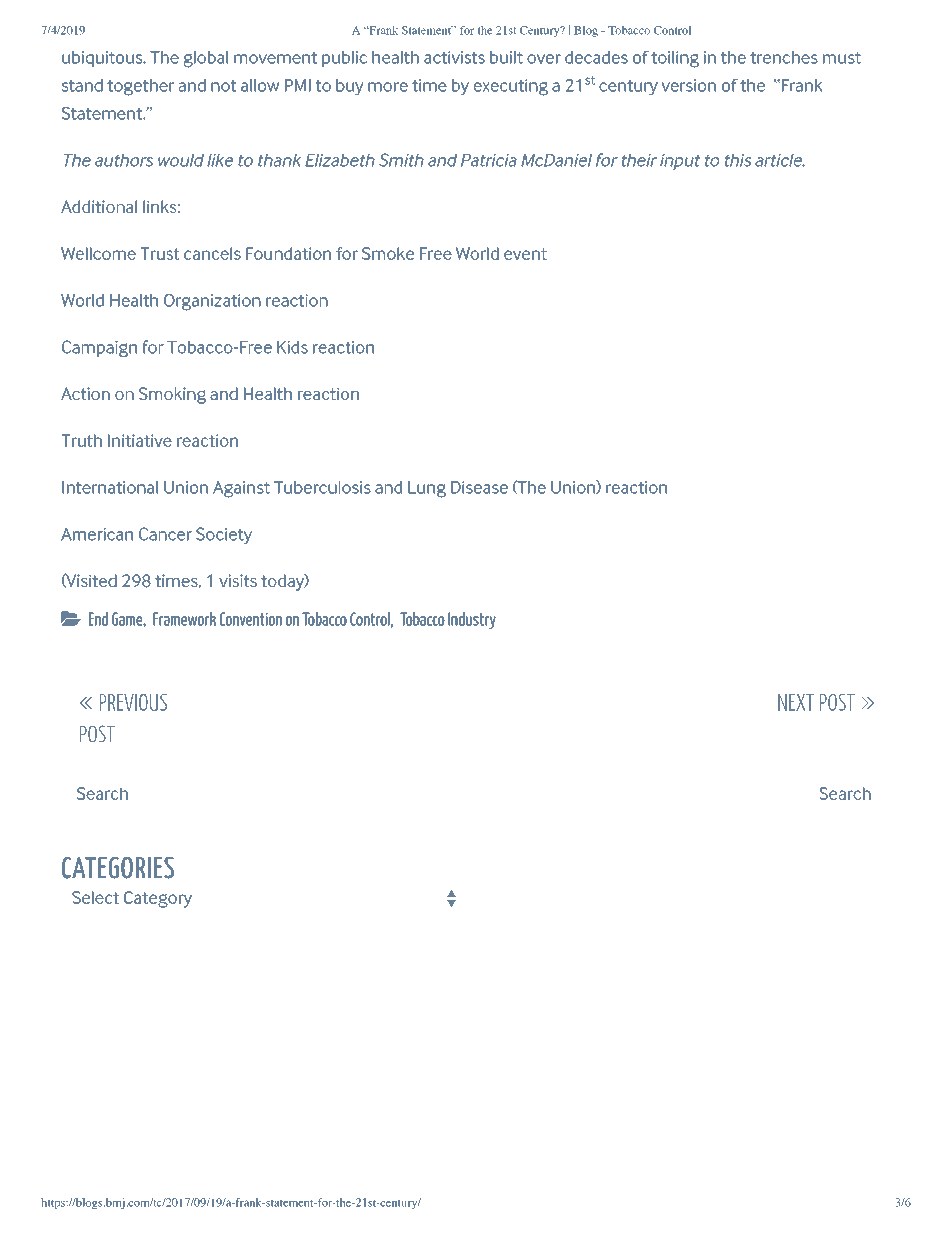 The width and height of the document is (952, 1233). I want to click on Disease, so click(479, 487).
